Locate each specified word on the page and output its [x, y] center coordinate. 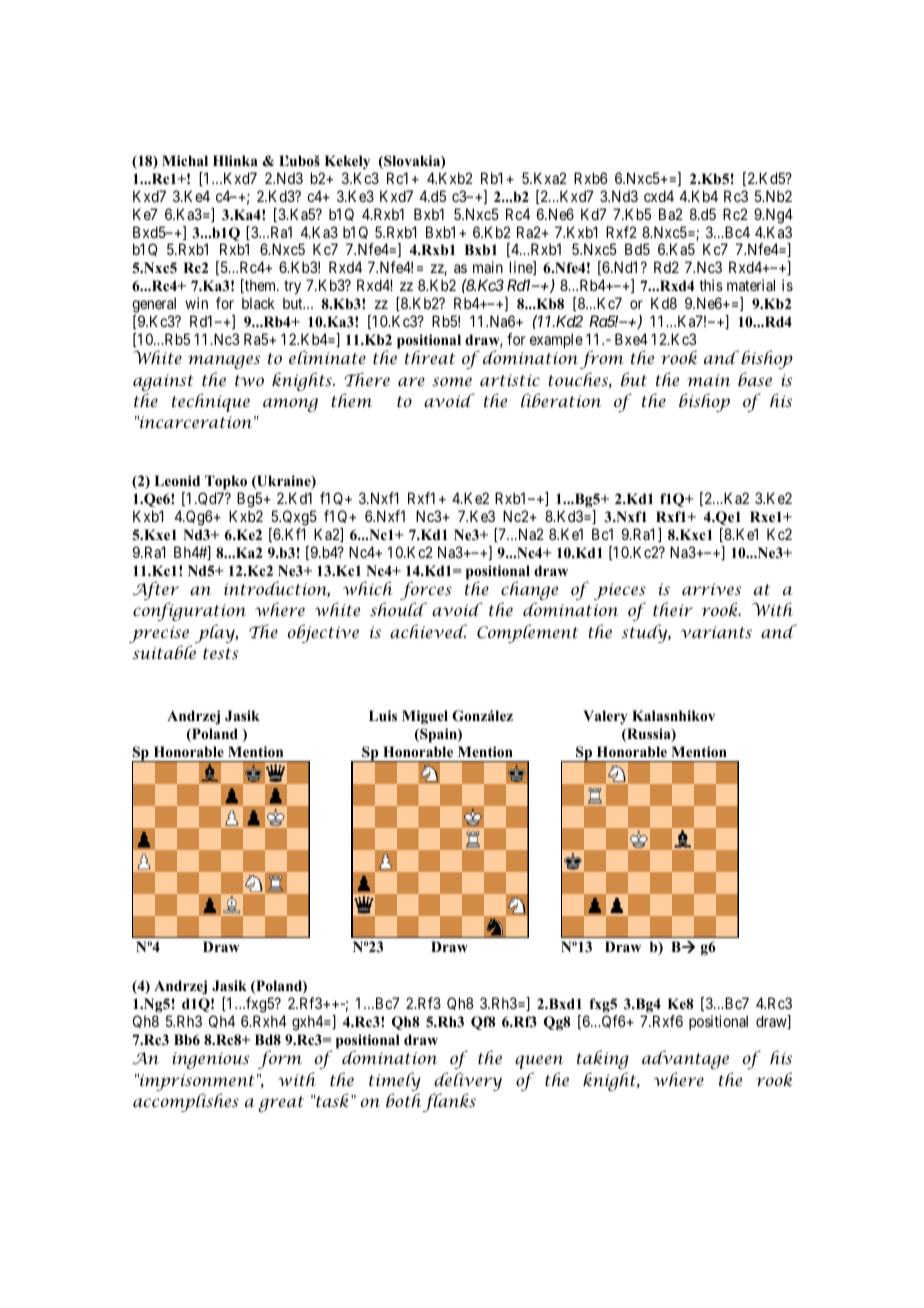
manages [224, 362]
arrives [711, 589]
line [522, 268]
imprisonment [196, 1084]
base [755, 379]
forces [426, 592]
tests [220, 653]
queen [539, 1062]
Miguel [425, 717]
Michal [185, 160]
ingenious [210, 1060]
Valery [605, 717]
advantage [685, 1059]
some [452, 381]
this [711, 285]
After [156, 592]
